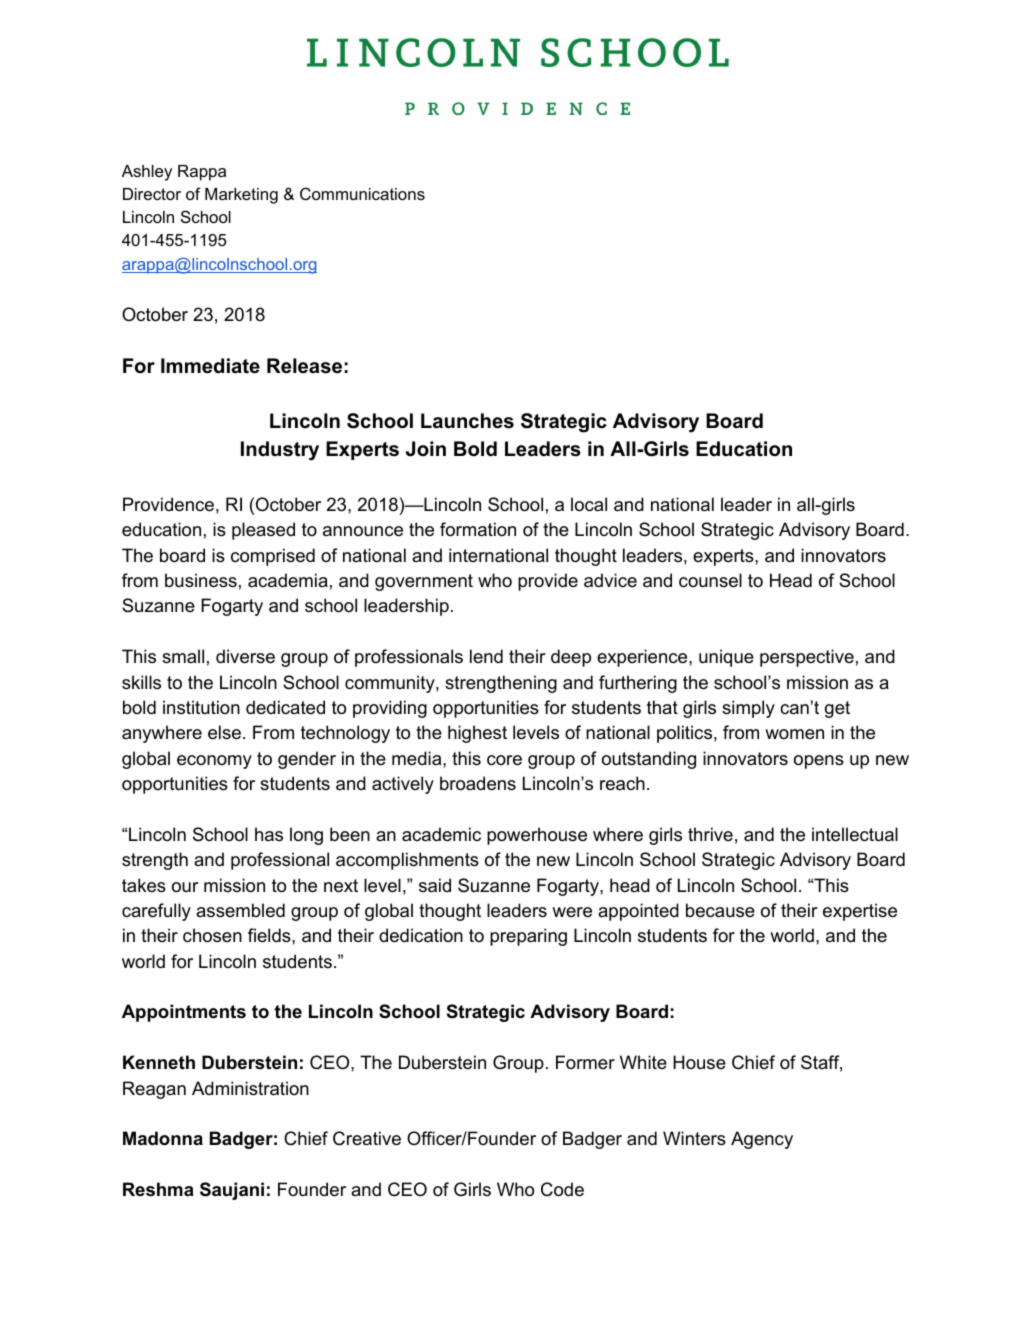 The width and height of the document is (1035, 1340). I want to click on Join, so click(426, 449).
